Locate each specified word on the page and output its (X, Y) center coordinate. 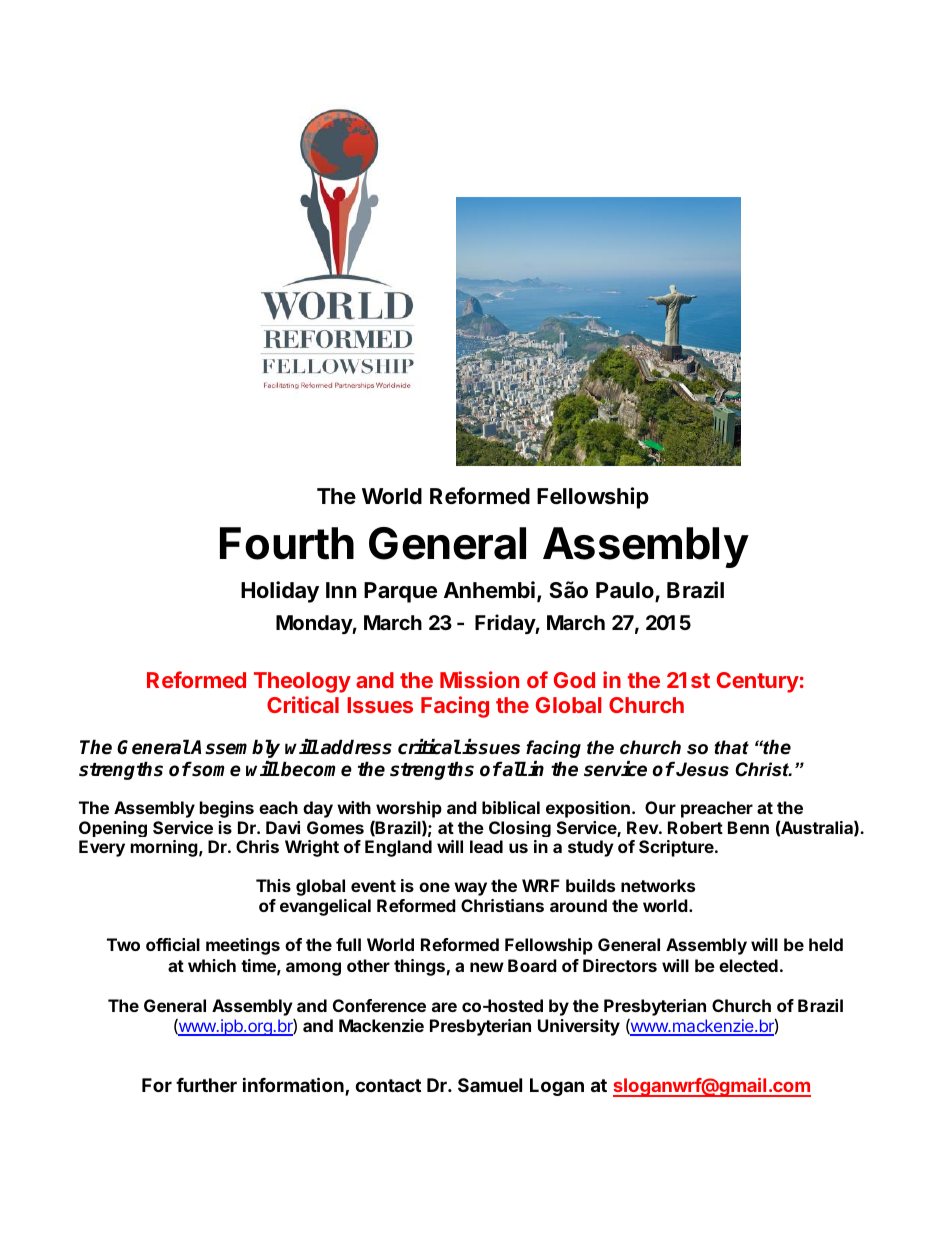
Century (758, 682)
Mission (479, 679)
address (356, 747)
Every (102, 848)
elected (748, 965)
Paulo (626, 591)
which (212, 965)
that (731, 747)
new (487, 967)
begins (227, 809)
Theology (302, 682)
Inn (341, 590)
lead (486, 846)
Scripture (677, 848)
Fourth (287, 543)
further (206, 1085)
